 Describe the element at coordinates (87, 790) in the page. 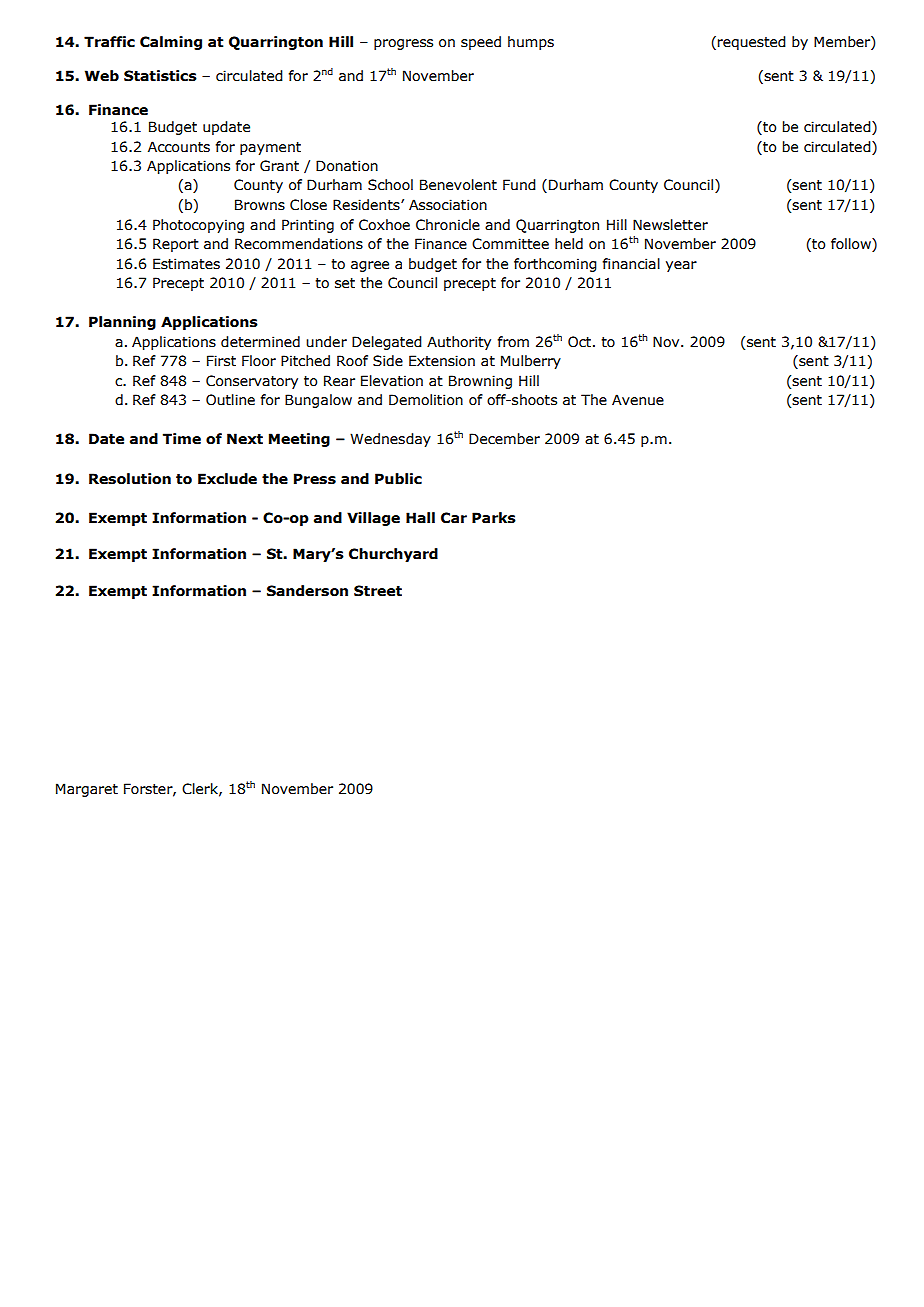

I see `Margaret` at that location.
